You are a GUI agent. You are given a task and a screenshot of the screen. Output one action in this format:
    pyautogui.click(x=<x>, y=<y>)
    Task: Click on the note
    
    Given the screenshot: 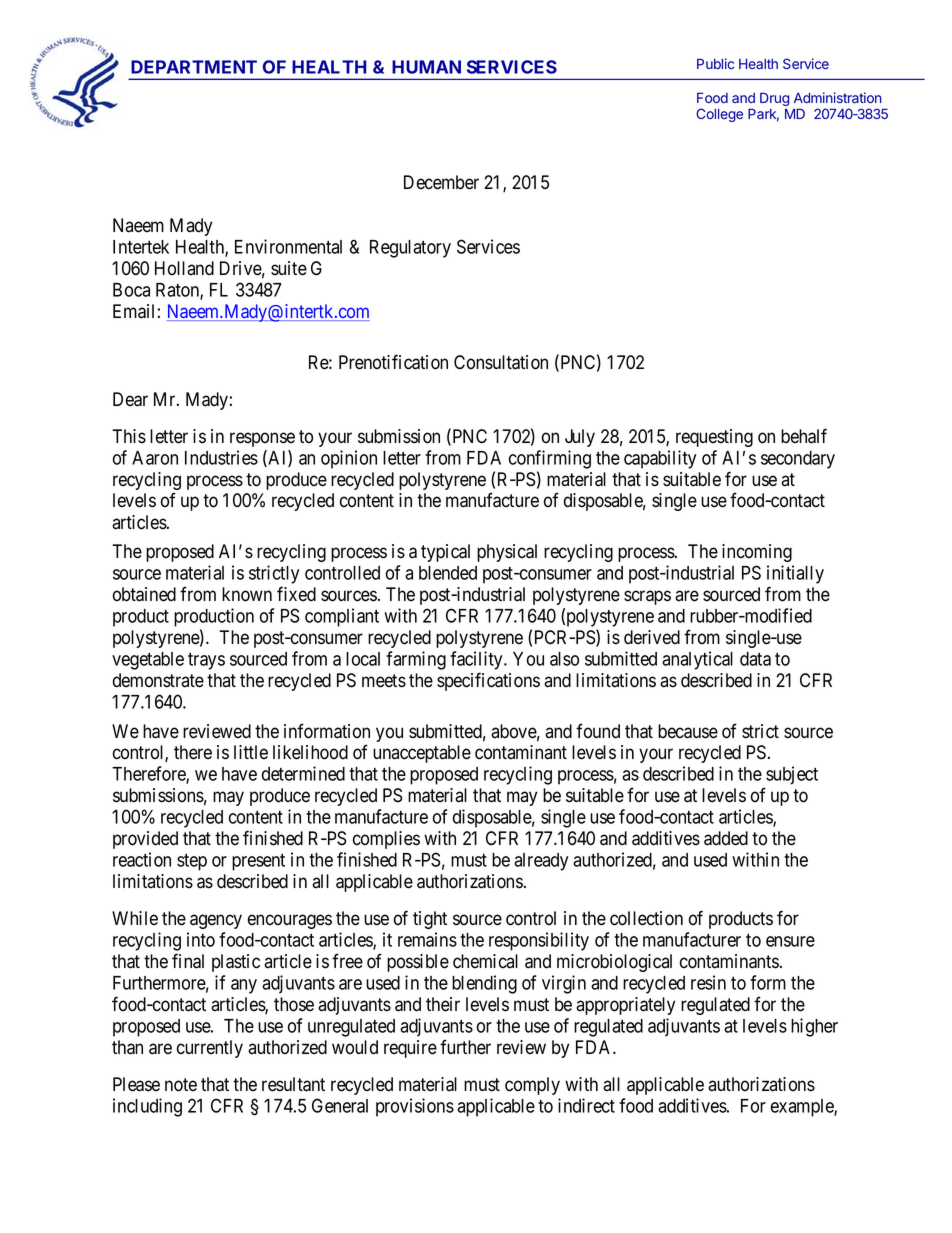 What is the action you would take?
    pyautogui.click(x=181, y=1085)
